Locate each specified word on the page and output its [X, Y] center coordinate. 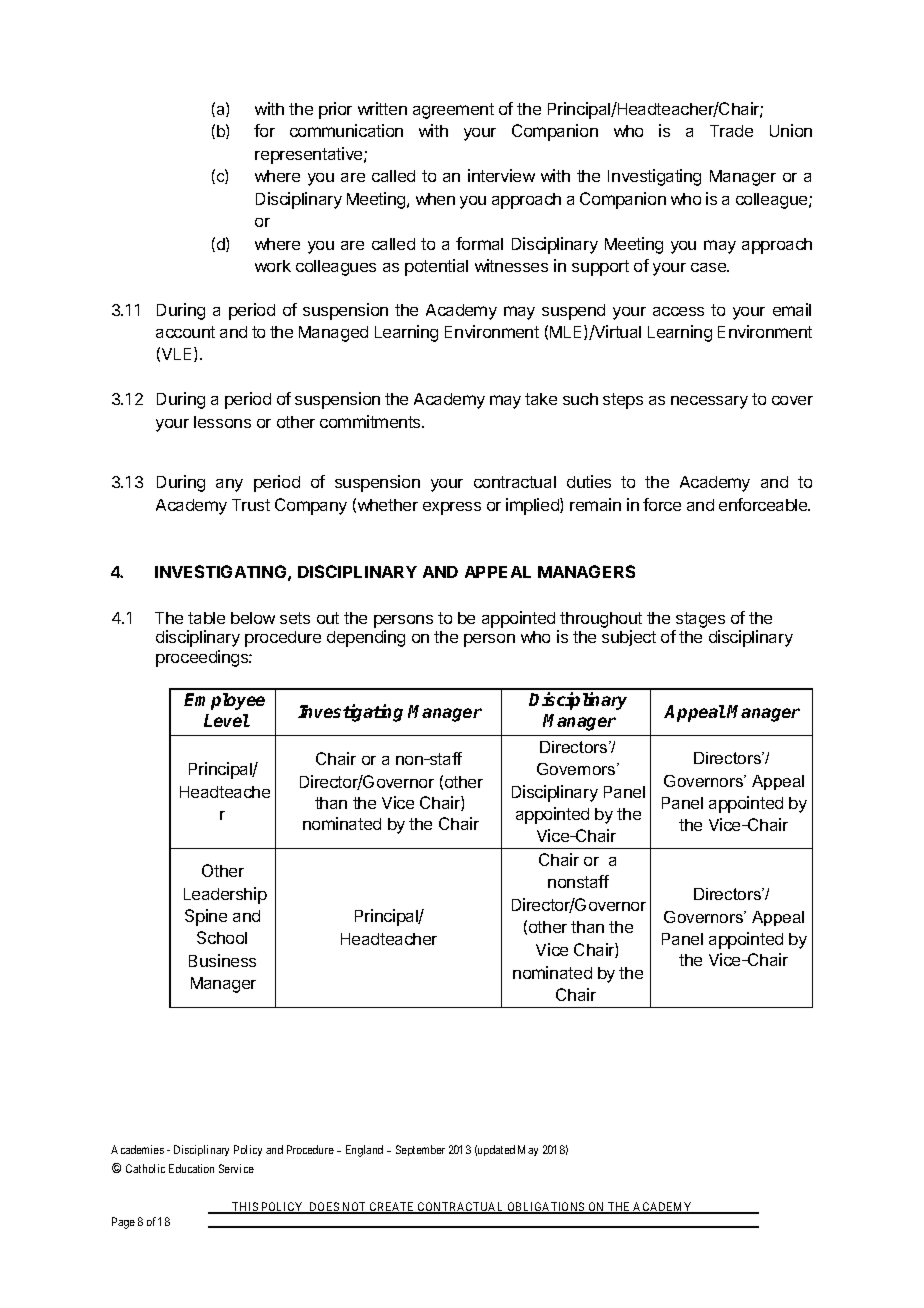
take [541, 399]
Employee [224, 701]
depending [366, 638]
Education [191, 1168]
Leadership [225, 895]
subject [629, 638]
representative [310, 155]
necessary [709, 402]
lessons [222, 422]
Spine [206, 917]
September [420, 1150]
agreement [453, 111]
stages [700, 620]
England [364, 1151]
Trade [731, 131]
